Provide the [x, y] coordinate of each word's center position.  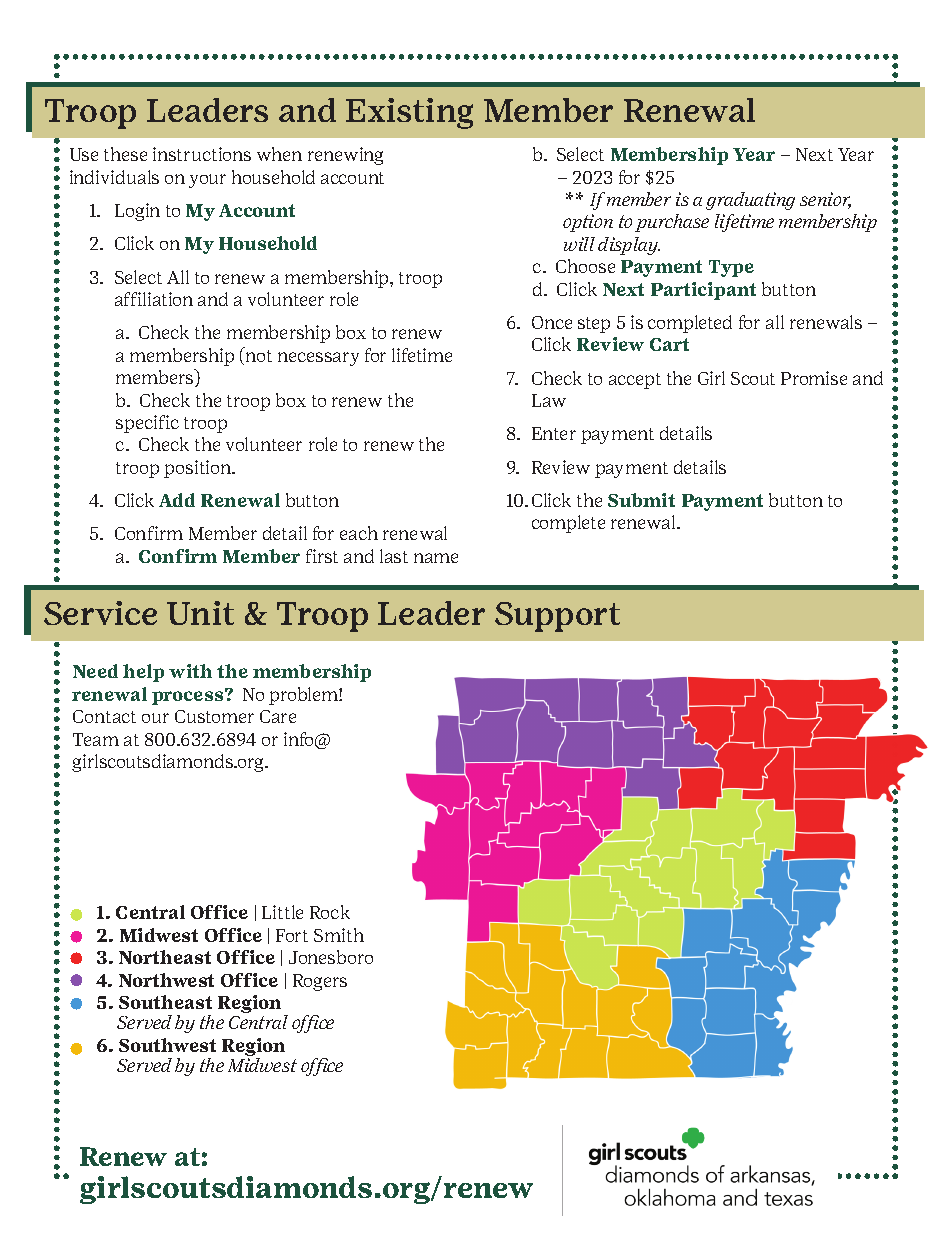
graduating [750, 201]
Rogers [320, 982]
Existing [409, 113]
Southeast [165, 1002]
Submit [641, 500]
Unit [200, 613]
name [436, 558]
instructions [202, 154]
